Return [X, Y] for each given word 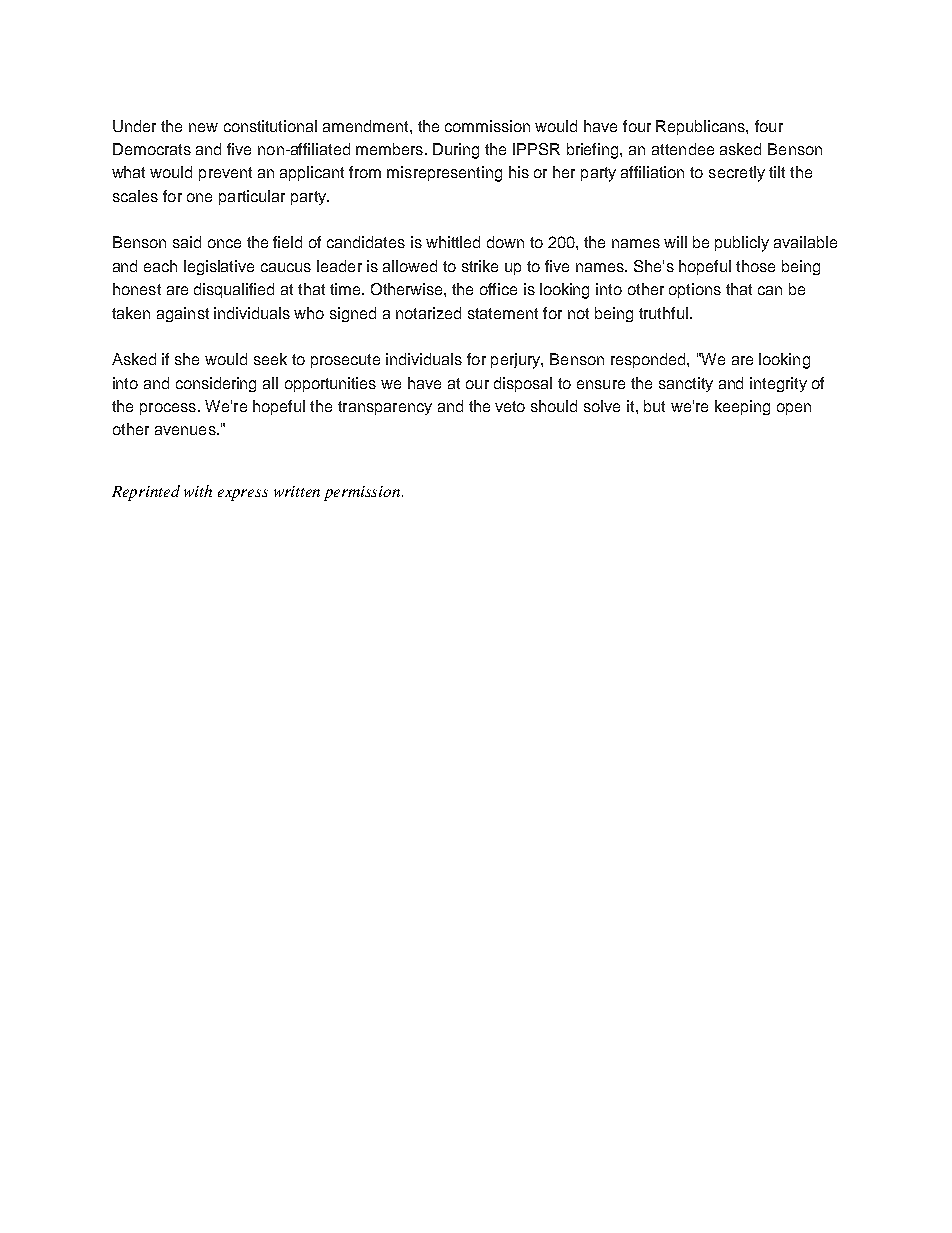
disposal [523, 384]
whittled [453, 242]
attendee [683, 149]
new [203, 127]
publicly [742, 244]
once [224, 243]
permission [363, 493]
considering [216, 384]
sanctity [686, 384]
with [198, 491]
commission [487, 126]
